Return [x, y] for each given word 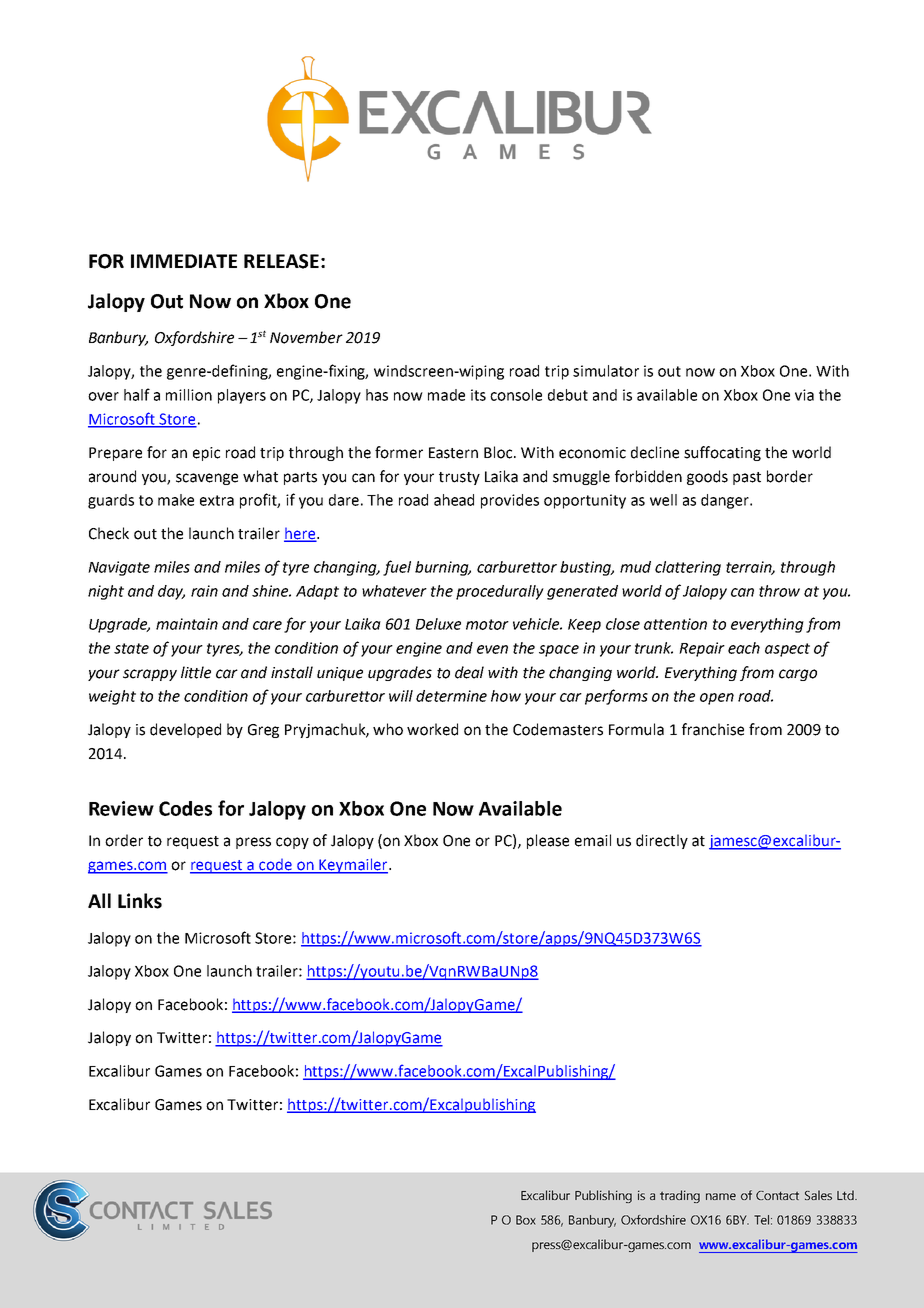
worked [432, 729]
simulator [606, 371]
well [663, 500]
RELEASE [281, 261]
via [804, 395]
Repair [702, 649]
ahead [454, 500]
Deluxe [438, 624]
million [189, 395]
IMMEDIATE [184, 261]
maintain [187, 624]
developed [185, 730]
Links [140, 901]
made [446, 395]
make [176, 500]
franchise [713, 729]
